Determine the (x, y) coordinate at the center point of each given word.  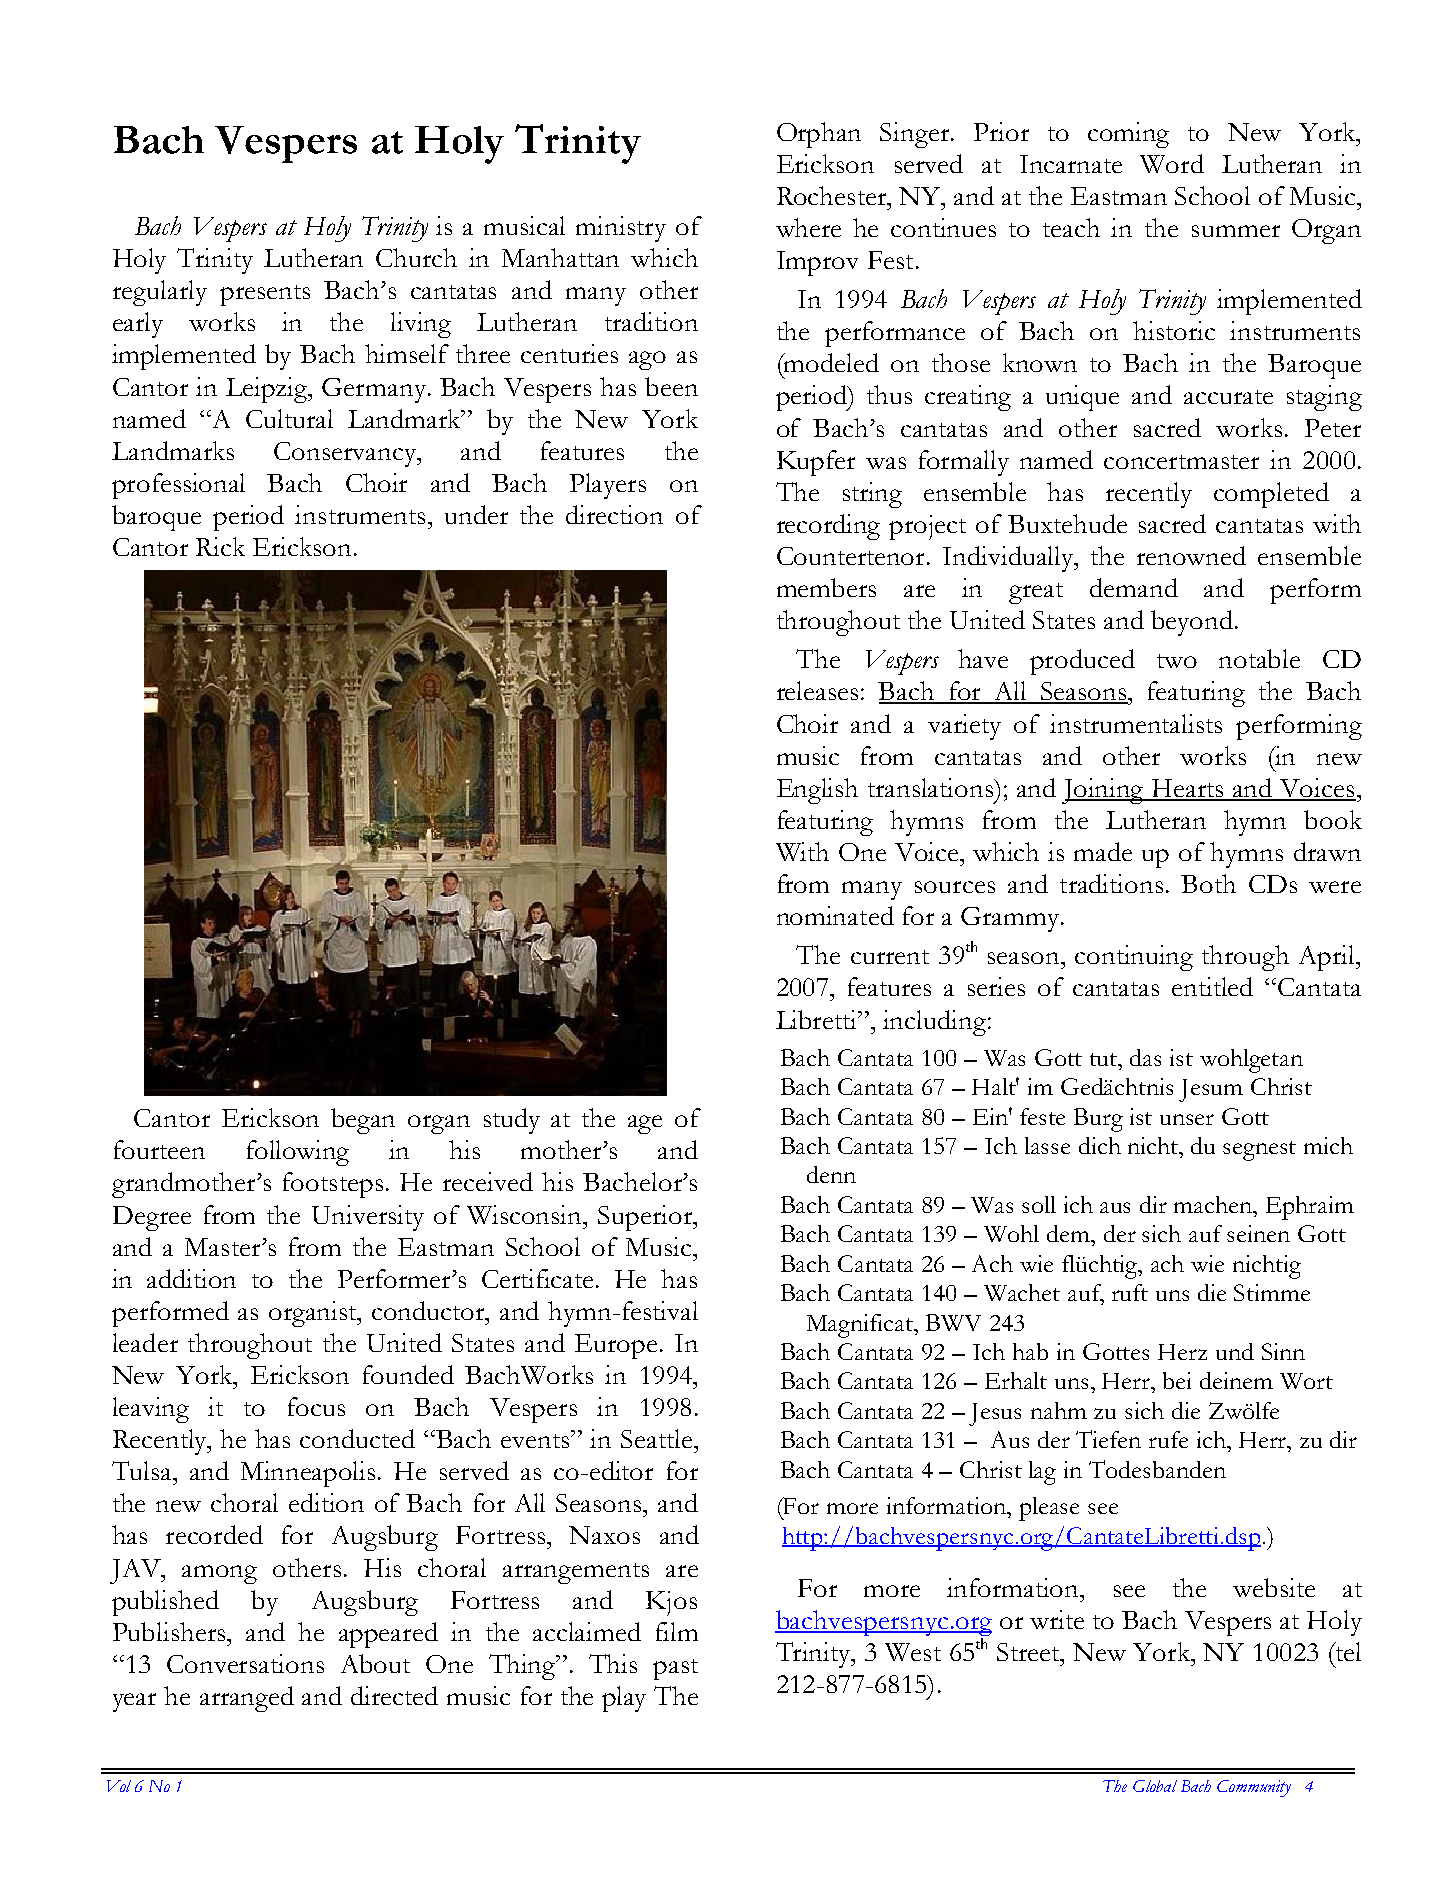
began (363, 1121)
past (675, 1669)
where (808, 227)
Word (1172, 163)
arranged (247, 1699)
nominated (835, 915)
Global (1155, 1786)
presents (265, 295)
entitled (1212, 986)
